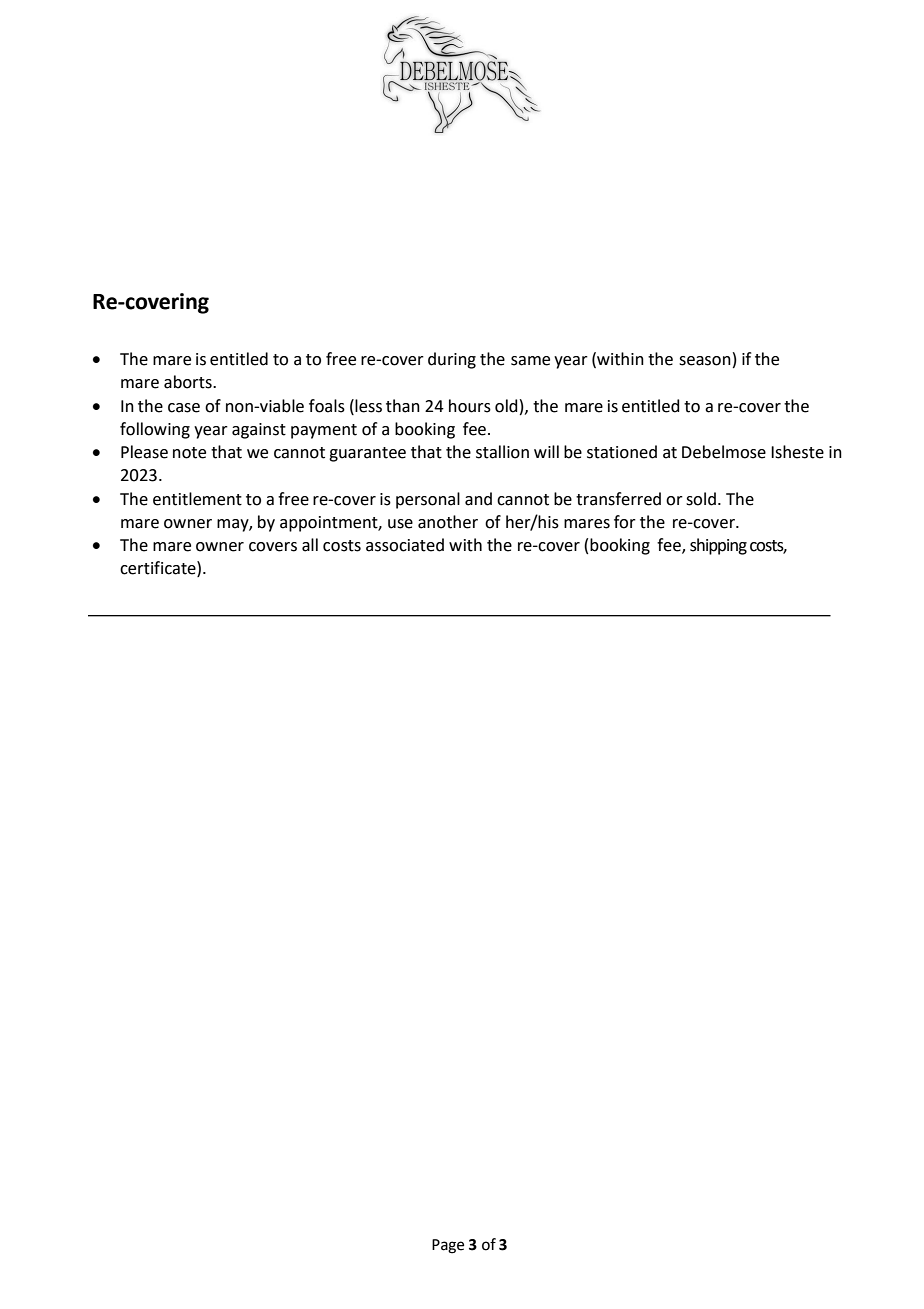  Describe the element at coordinates (452, 360) in the image. I see `during` at that location.
